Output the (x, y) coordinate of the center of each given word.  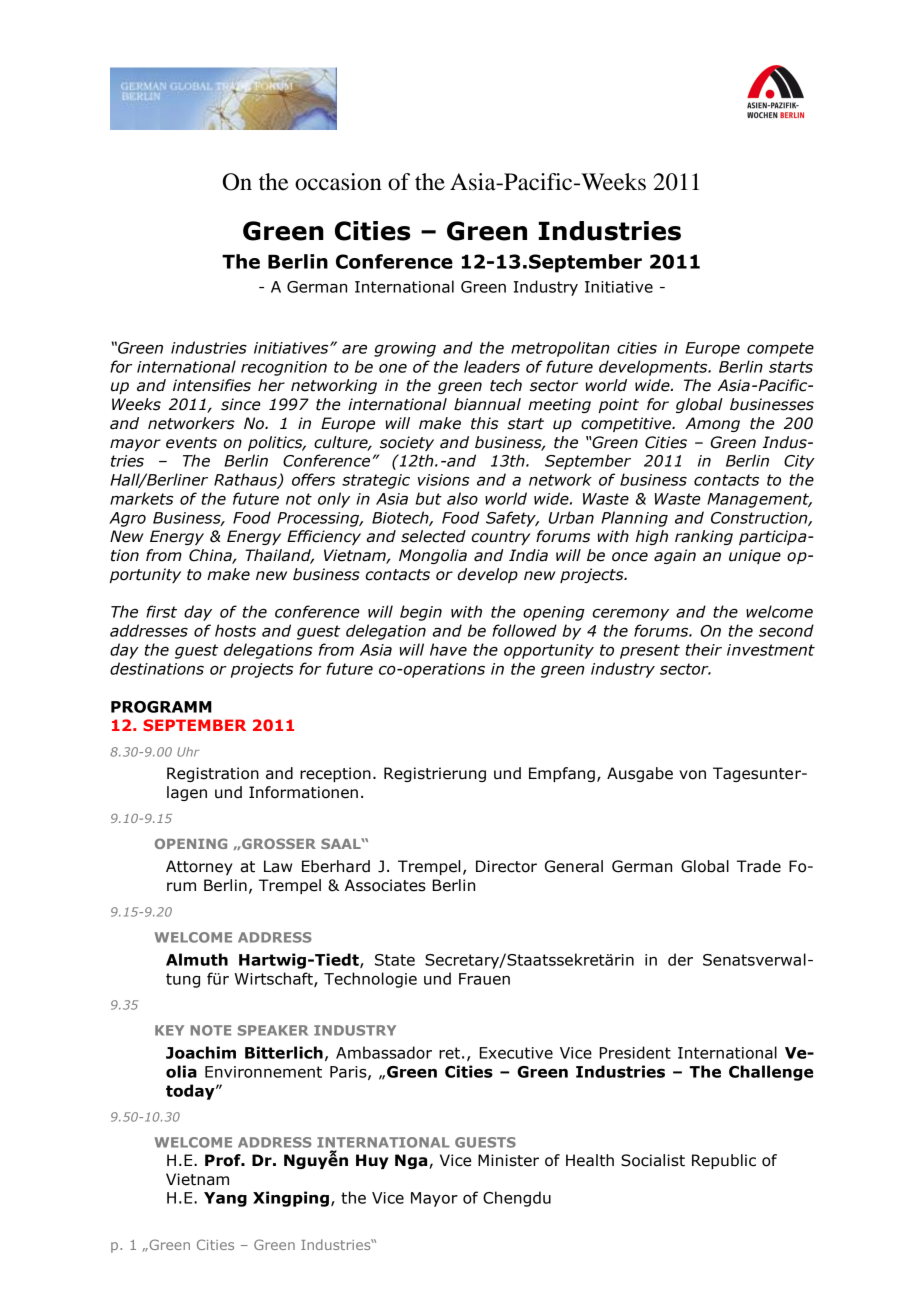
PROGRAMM (161, 707)
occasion (338, 182)
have (448, 649)
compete (780, 349)
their (703, 649)
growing (405, 349)
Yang (225, 1199)
